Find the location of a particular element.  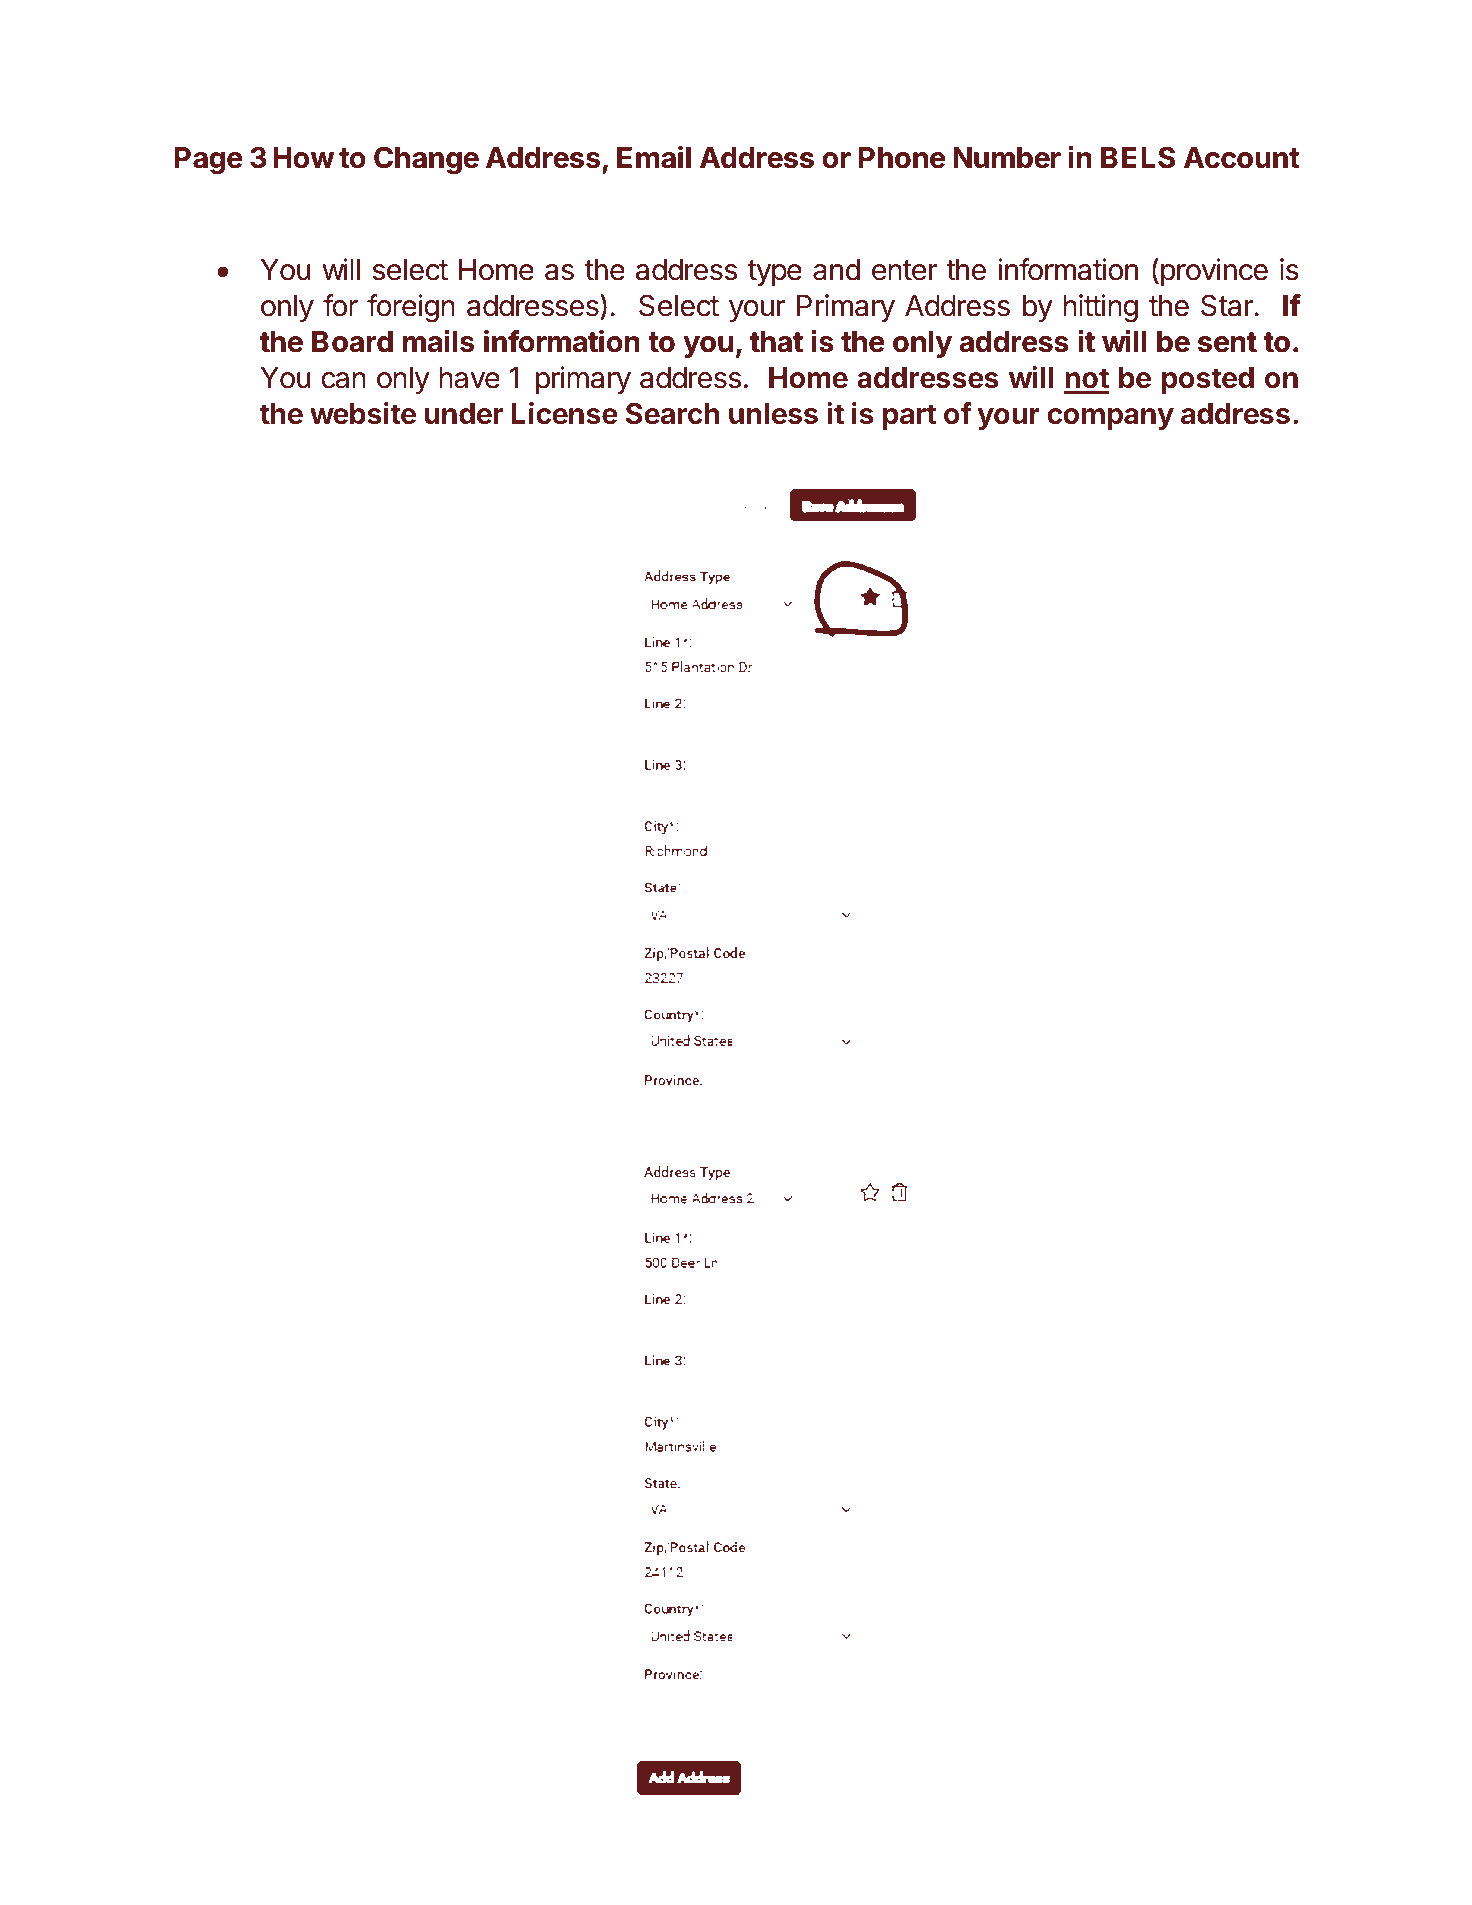

hitting is located at coordinates (1100, 308).
